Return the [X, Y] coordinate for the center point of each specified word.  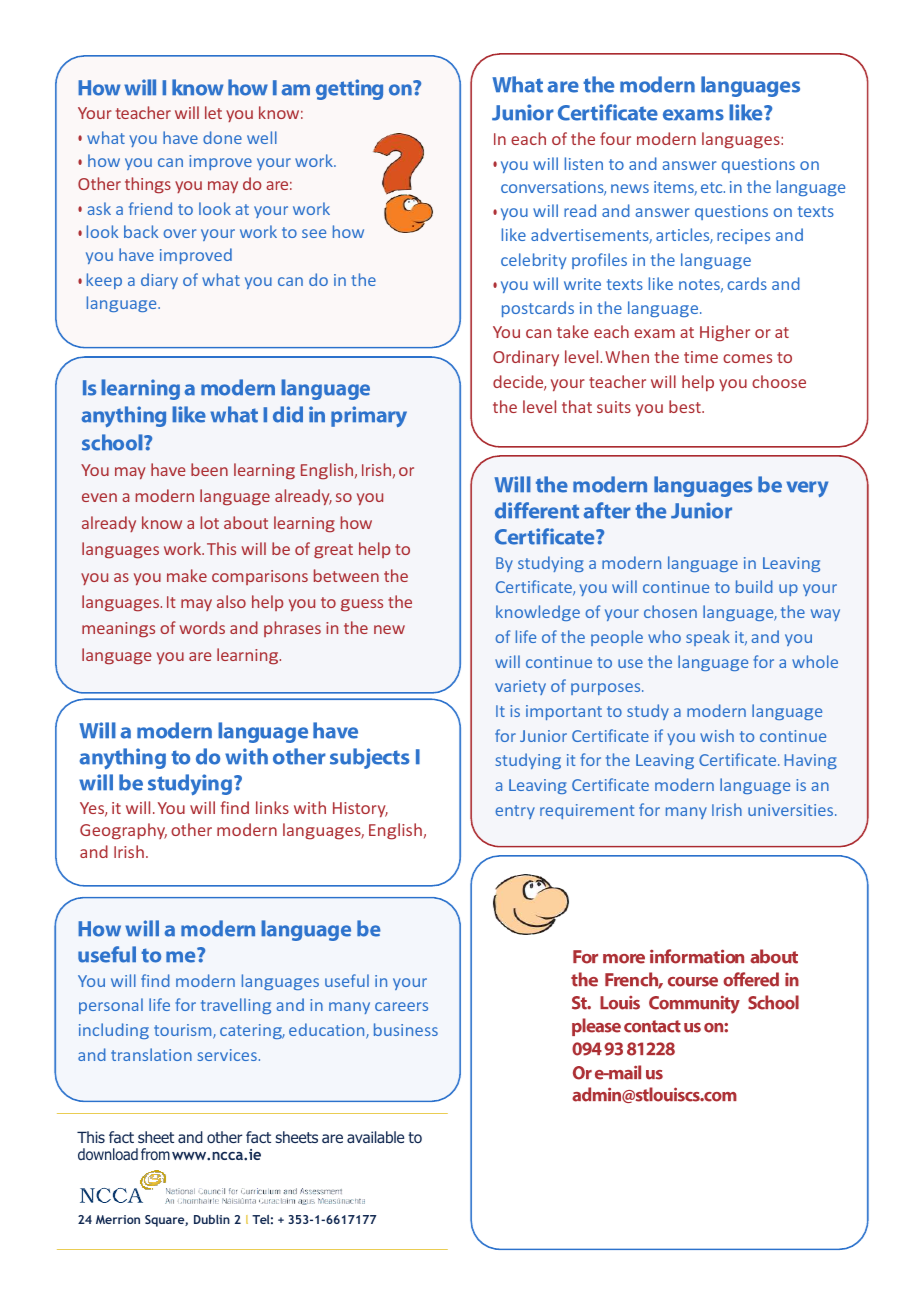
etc [713, 187]
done [222, 137]
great [333, 551]
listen [584, 163]
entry [515, 812]
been [209, 469]
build [754, 586]
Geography [123, 831]
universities [792, 810]
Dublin [212, 1219]
